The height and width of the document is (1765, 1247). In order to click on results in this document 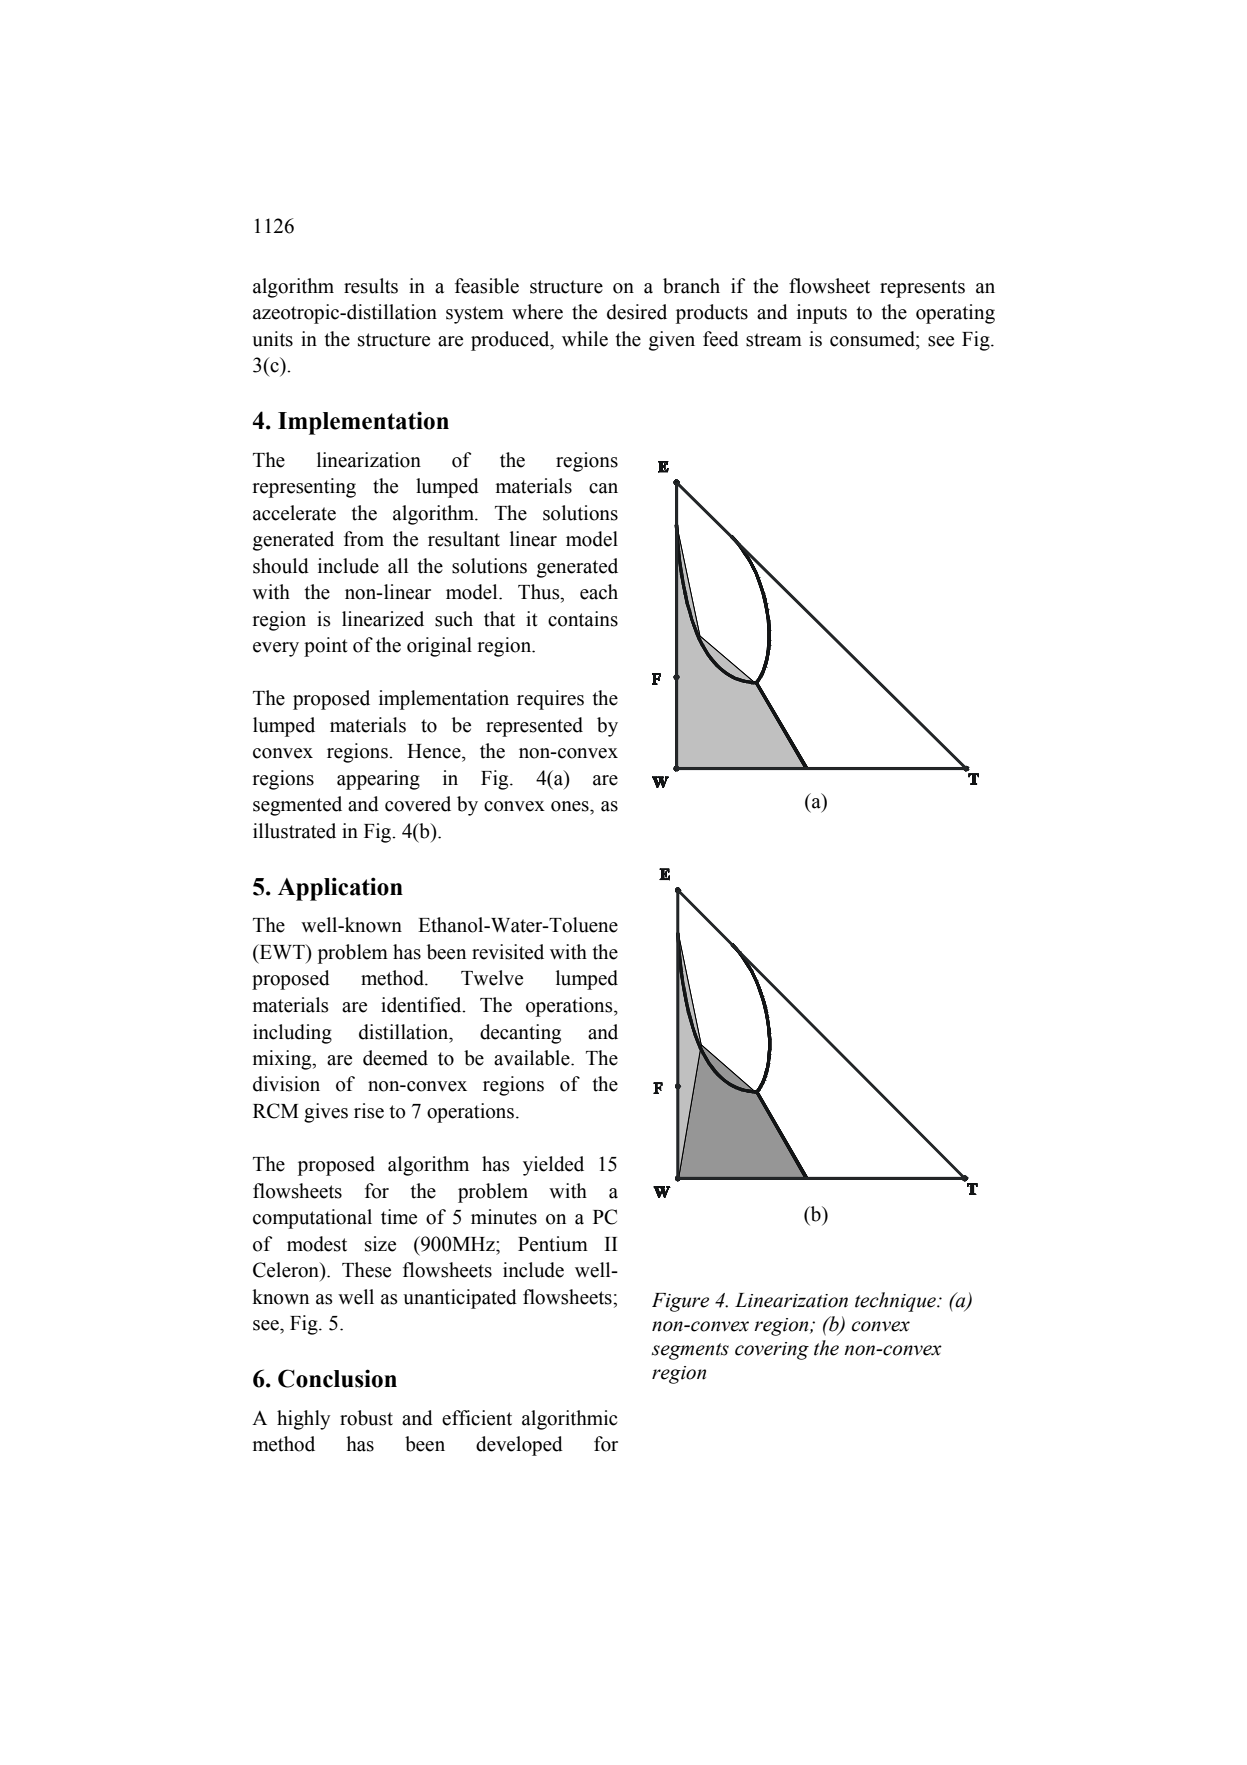, I will do `click(371, 286)`.
